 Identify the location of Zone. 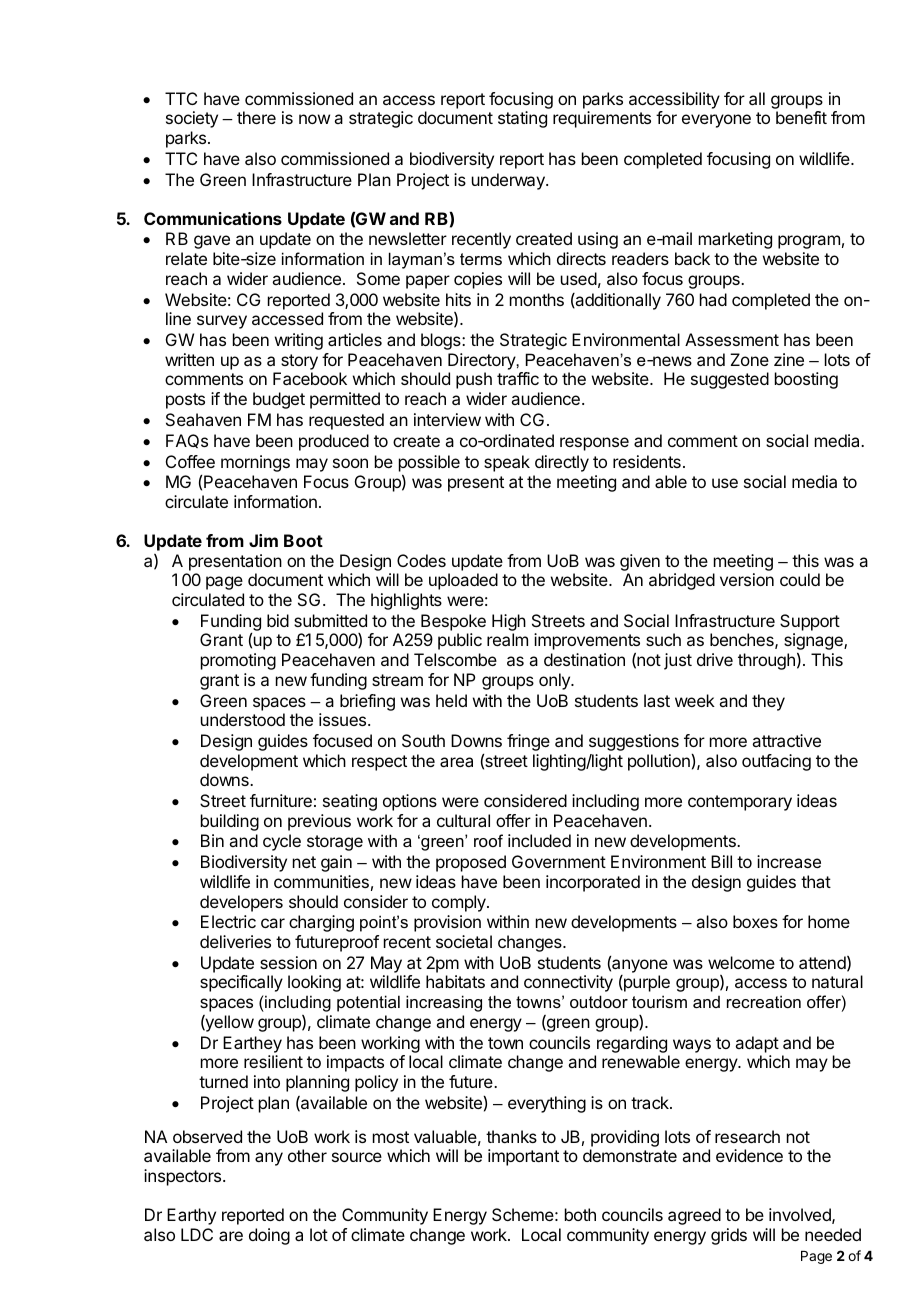
(749, 359).
